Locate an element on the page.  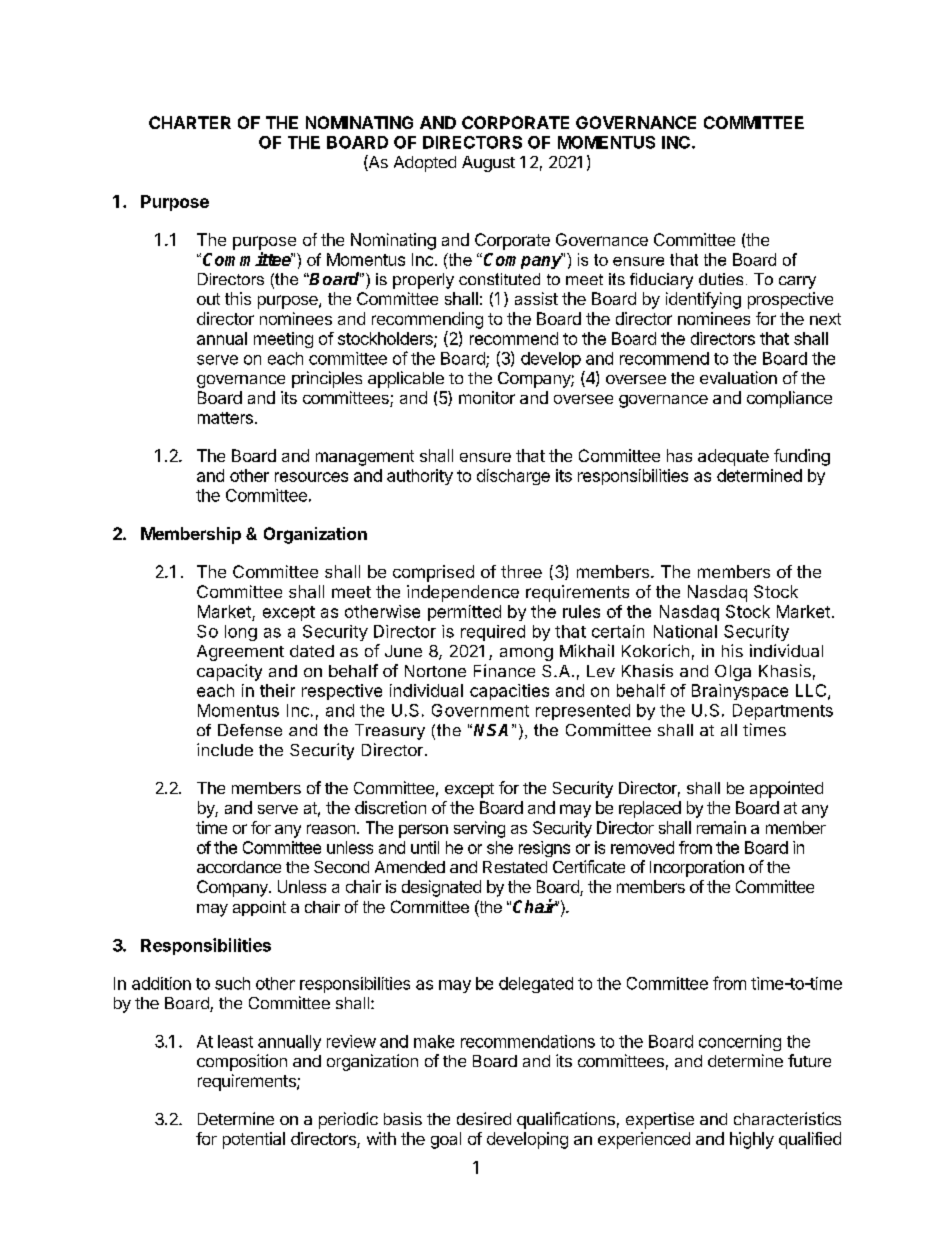
long is located at coordinates (241, 633).
